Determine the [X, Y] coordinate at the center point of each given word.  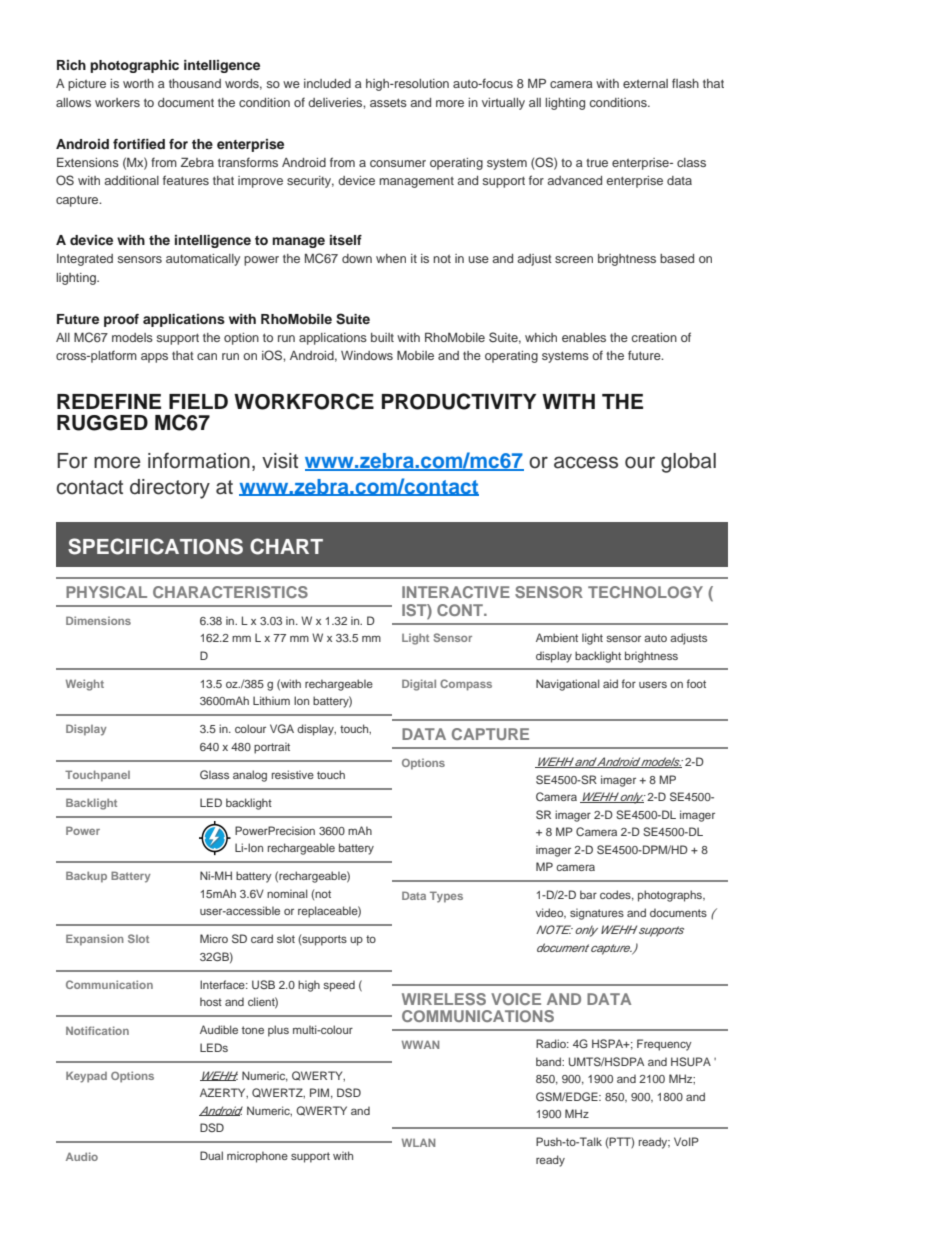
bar [588, 894]
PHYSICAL [106, 592]
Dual [211, 1155]
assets [388, 102]
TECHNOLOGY [645, 592]
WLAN [418, 1142]
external [645, 83]
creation [654, 337]
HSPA [609, 1043]
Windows [367, 355]
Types [446, 897]
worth [138, 83]
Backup [86, 877]
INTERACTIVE [456, 592]
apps [154, 358]
